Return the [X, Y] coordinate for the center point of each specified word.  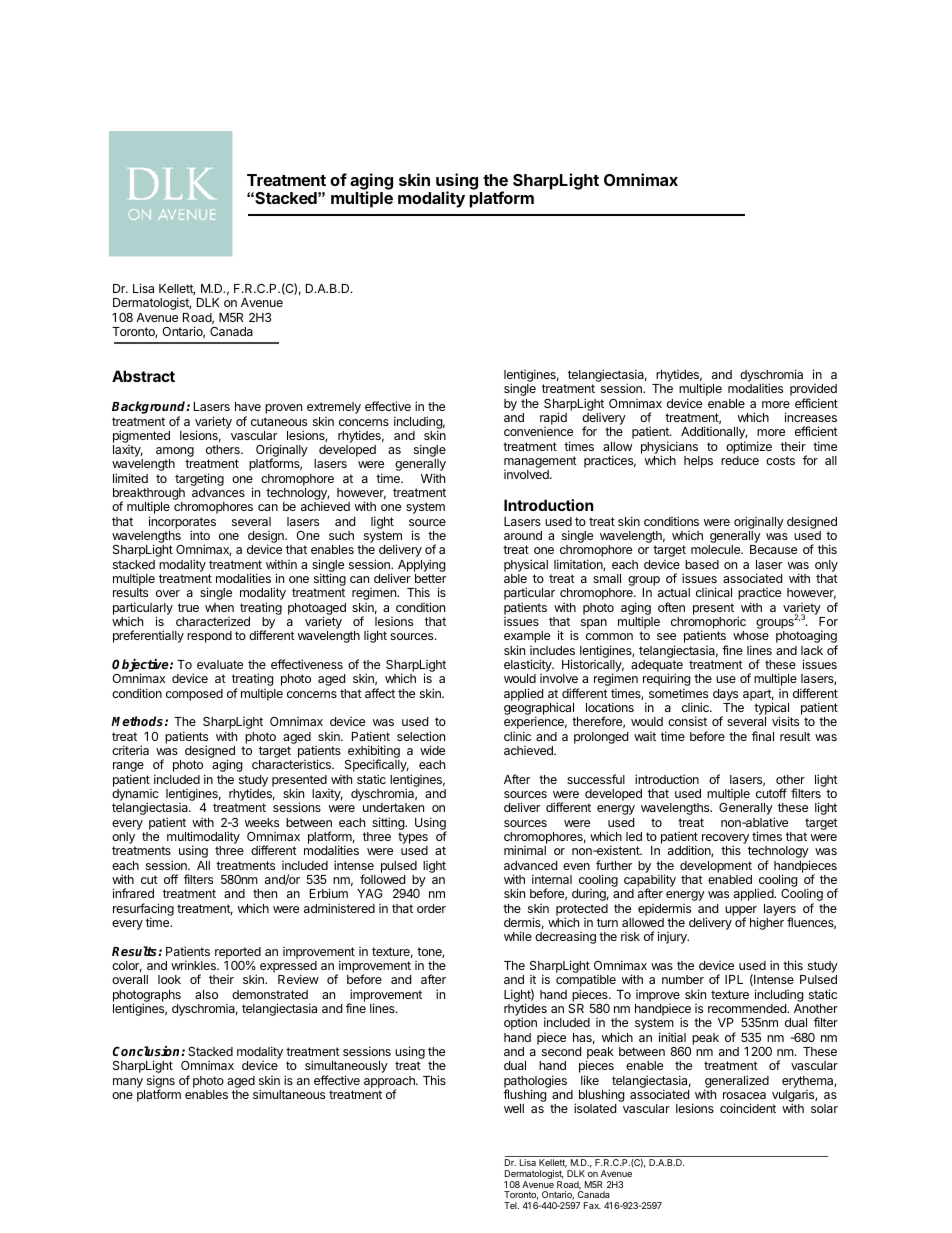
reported [238, 954]
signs [161, 1082]
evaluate [220, 664]
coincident [748, 1108]
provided [813, 391]
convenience [538, 431]
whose [751, 635]
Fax [592, 1205]
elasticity [529, 667]
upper [741, 912]
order [431, 908]
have [248, 406]
